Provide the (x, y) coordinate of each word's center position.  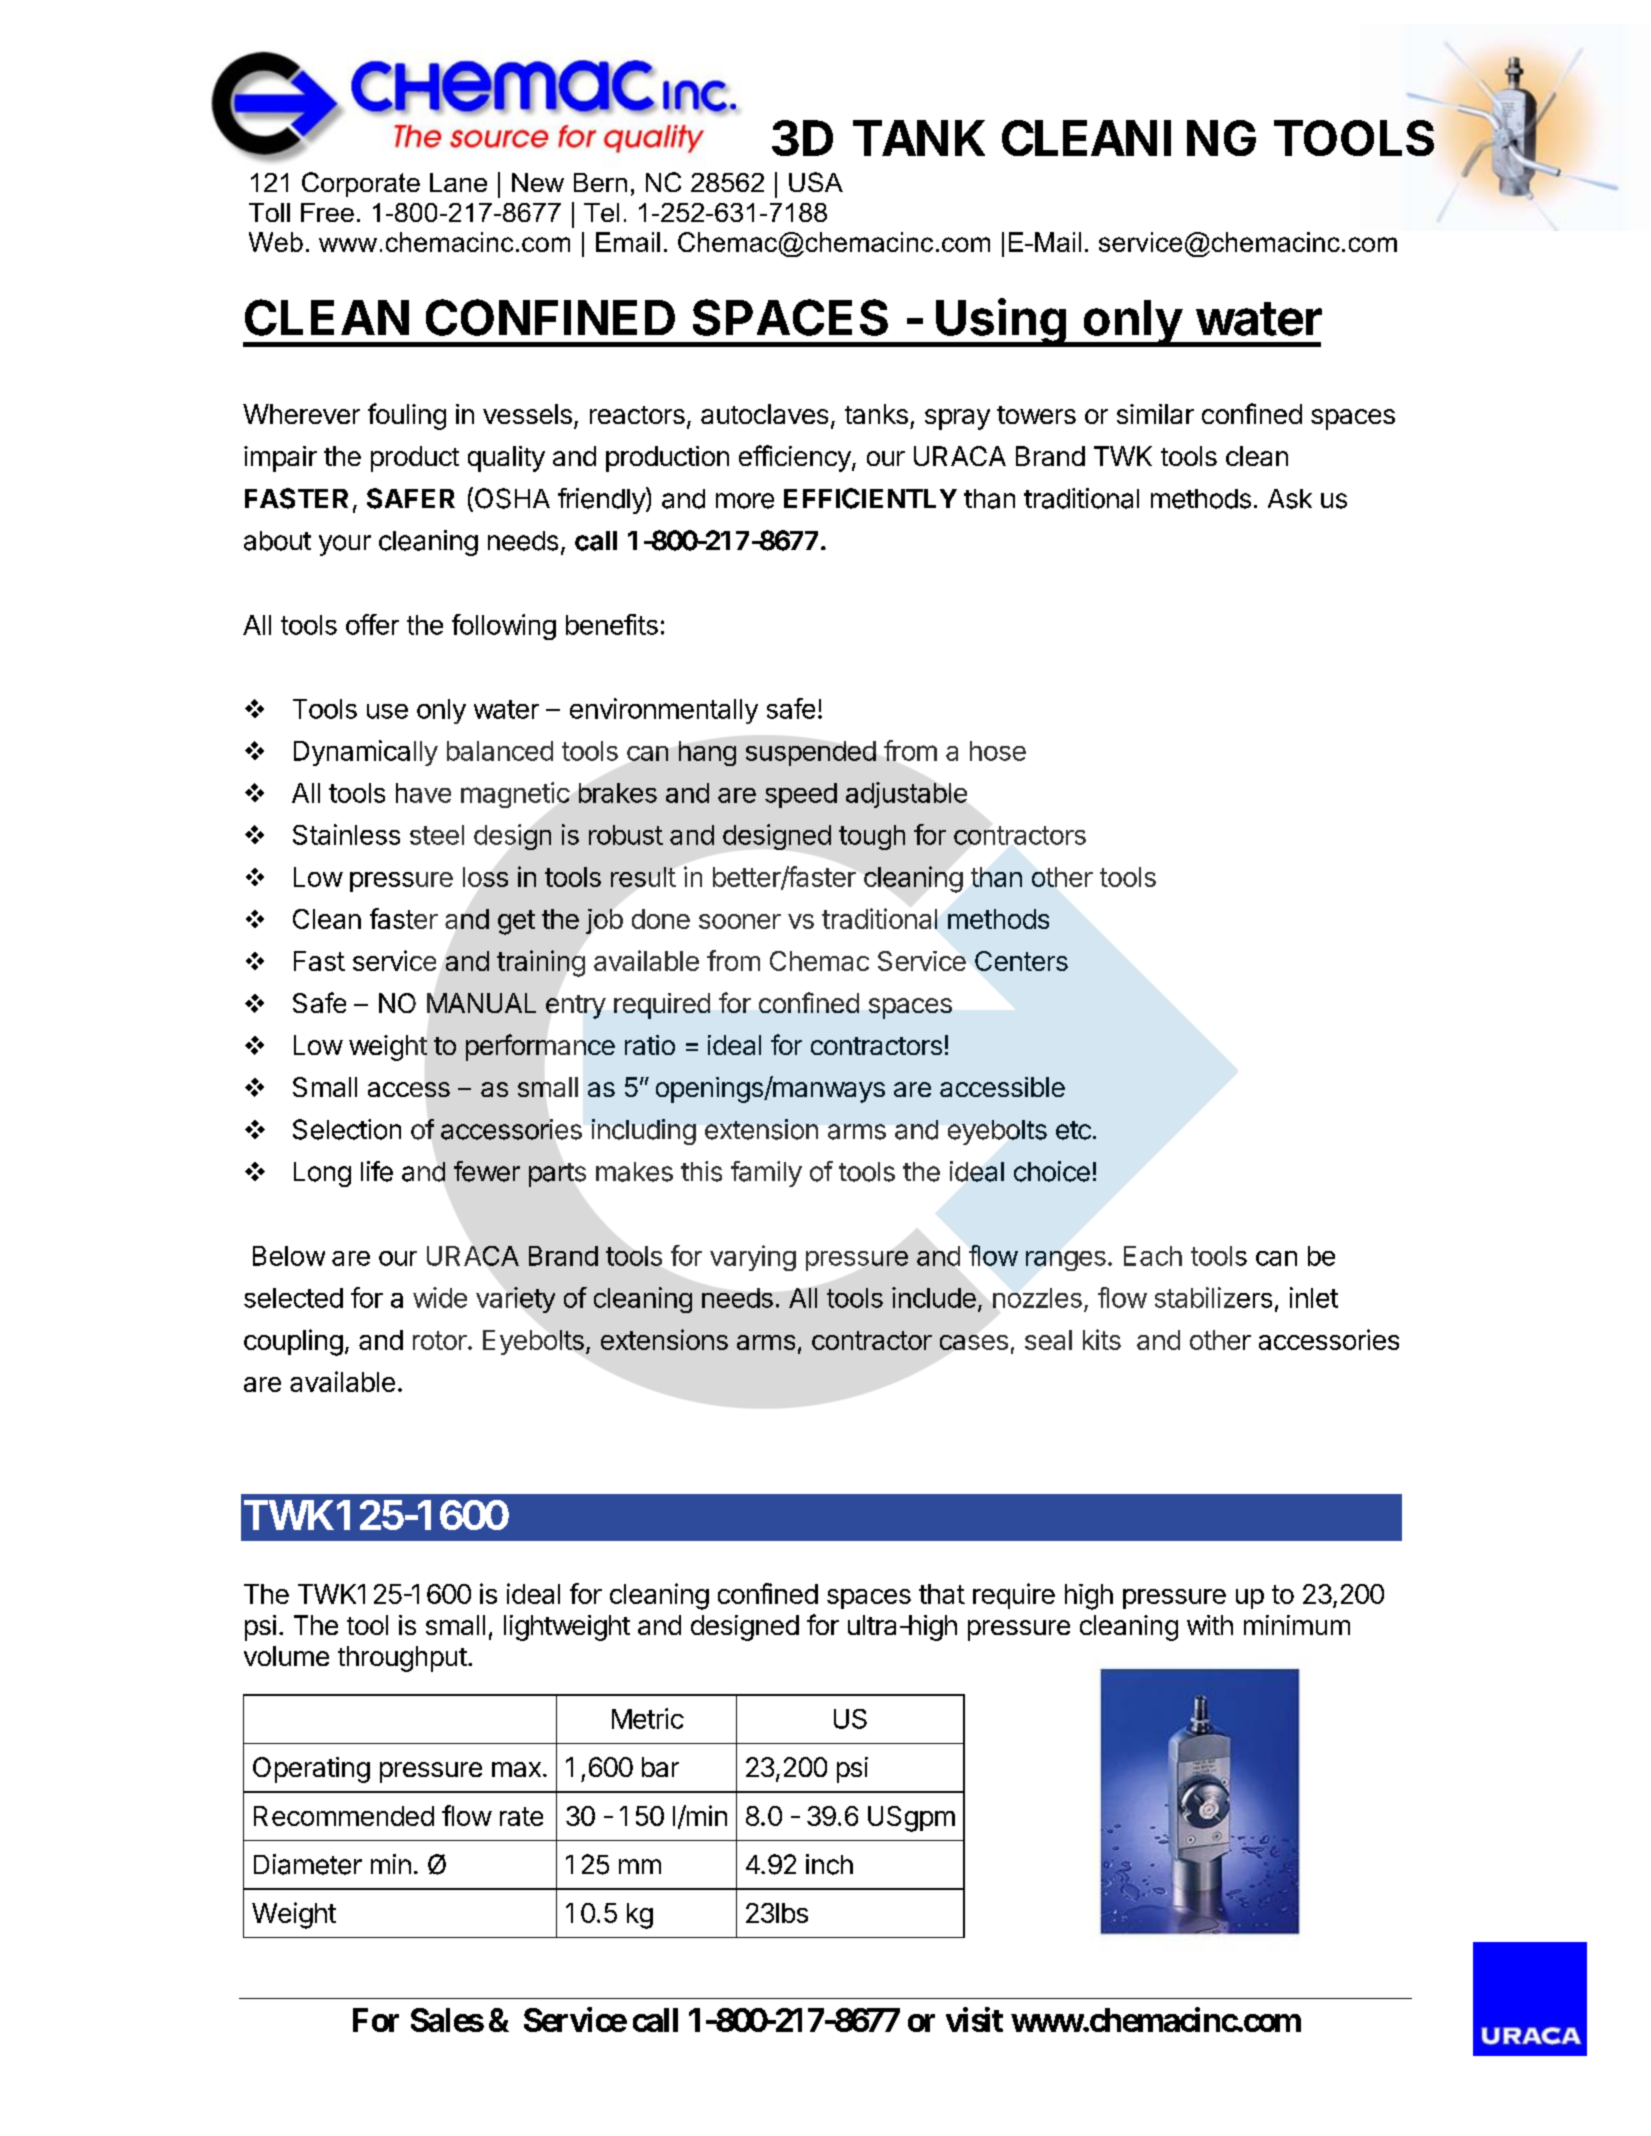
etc (1073, 1130)
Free (327, 212)
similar (1155, 414)
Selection (347, 1129)
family (766, 1174)
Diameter (308, 1864)
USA (816, 182)
